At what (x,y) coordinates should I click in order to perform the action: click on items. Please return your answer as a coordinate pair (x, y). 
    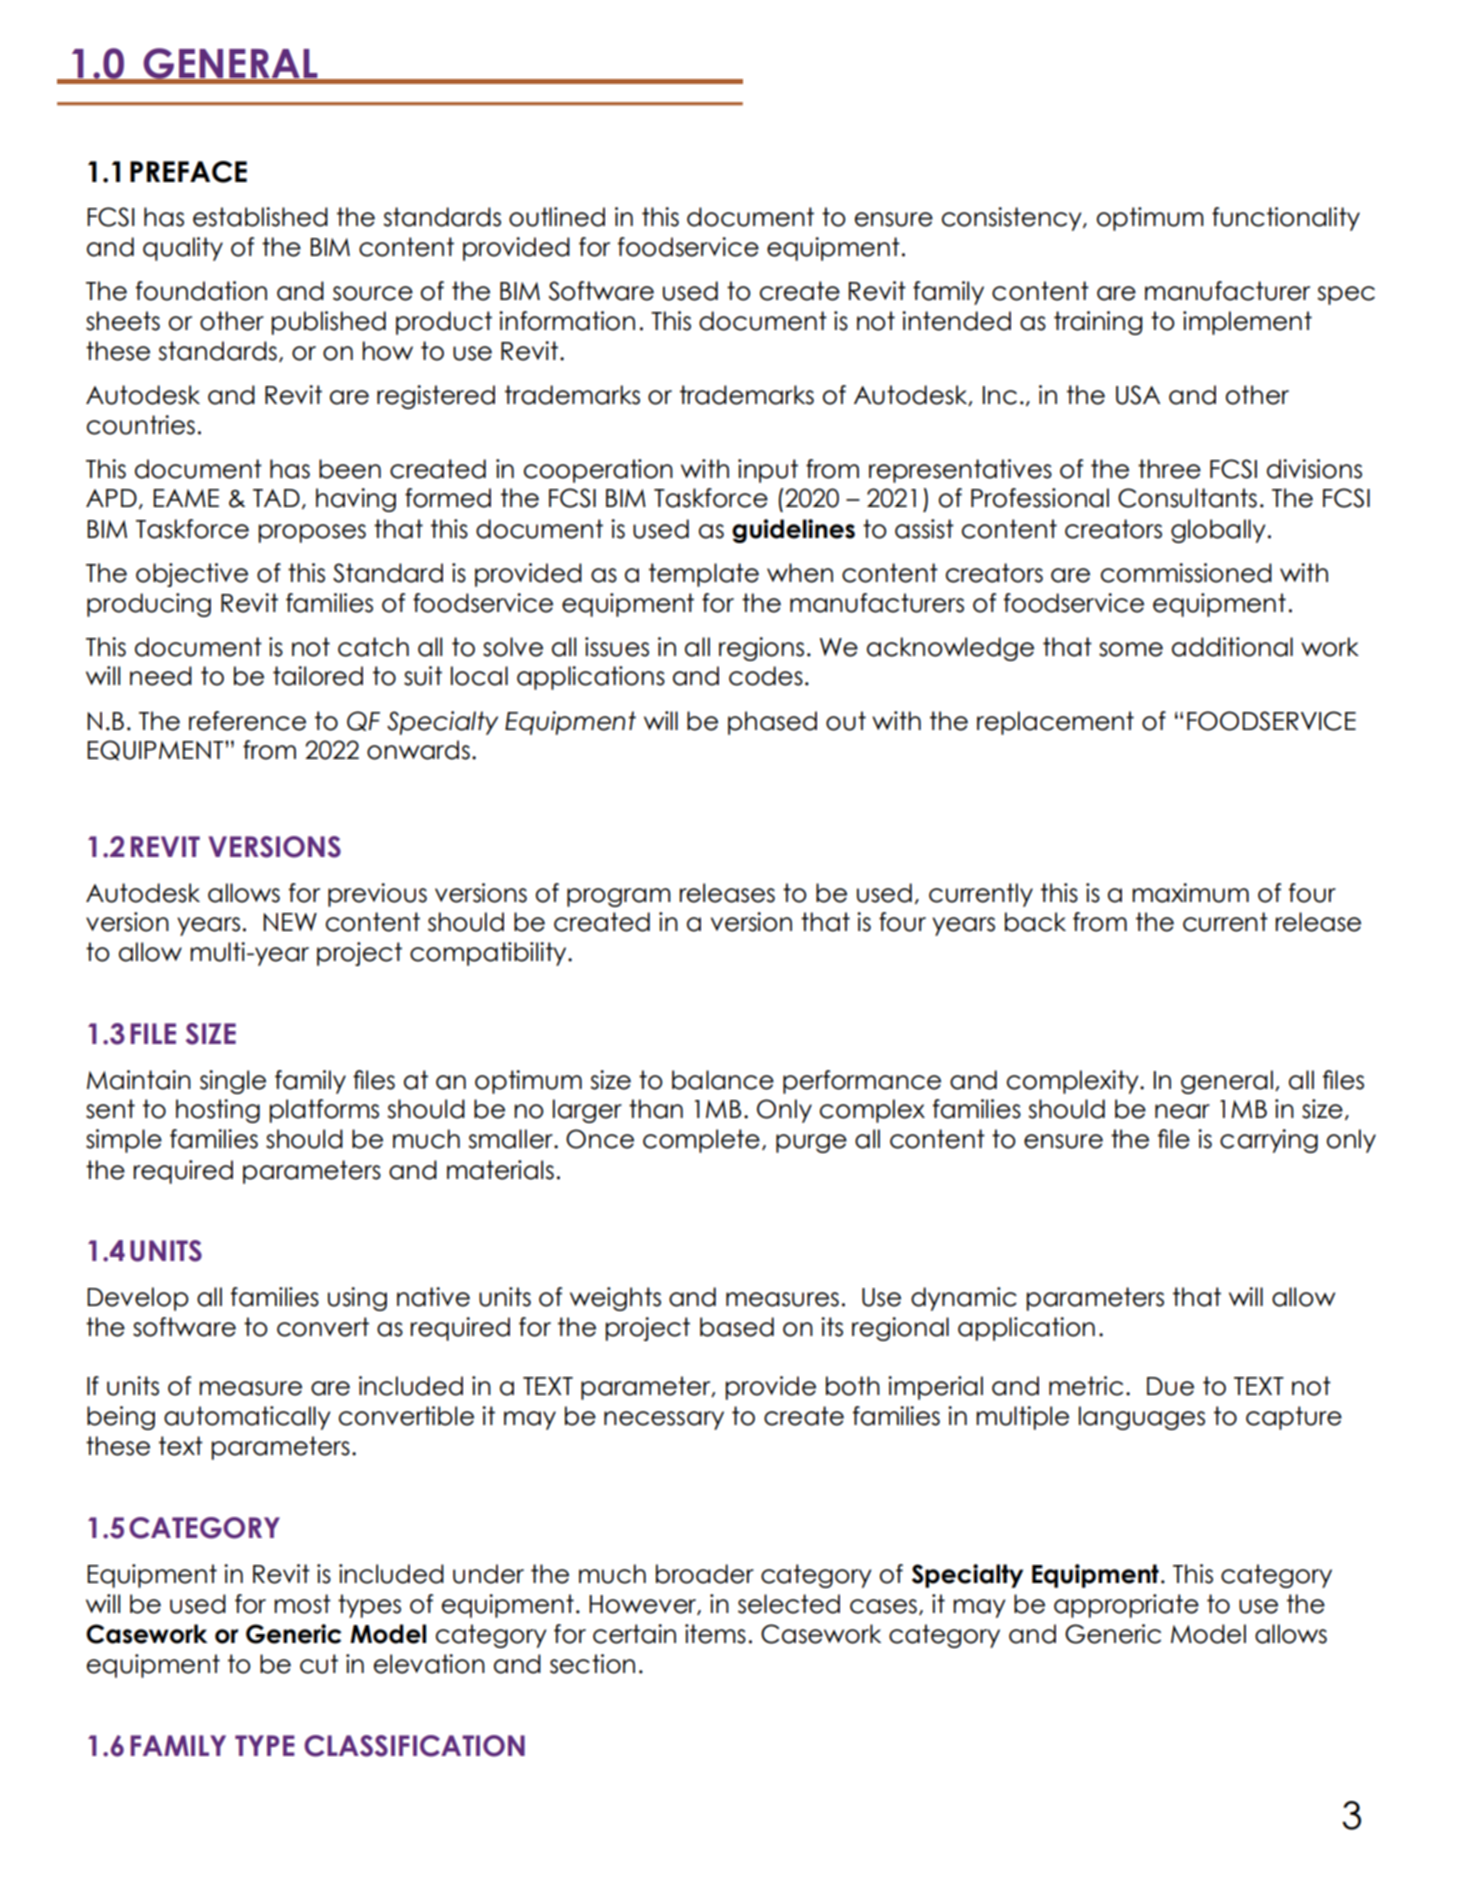
    Looking at the image, I should click on (715, 1634).
